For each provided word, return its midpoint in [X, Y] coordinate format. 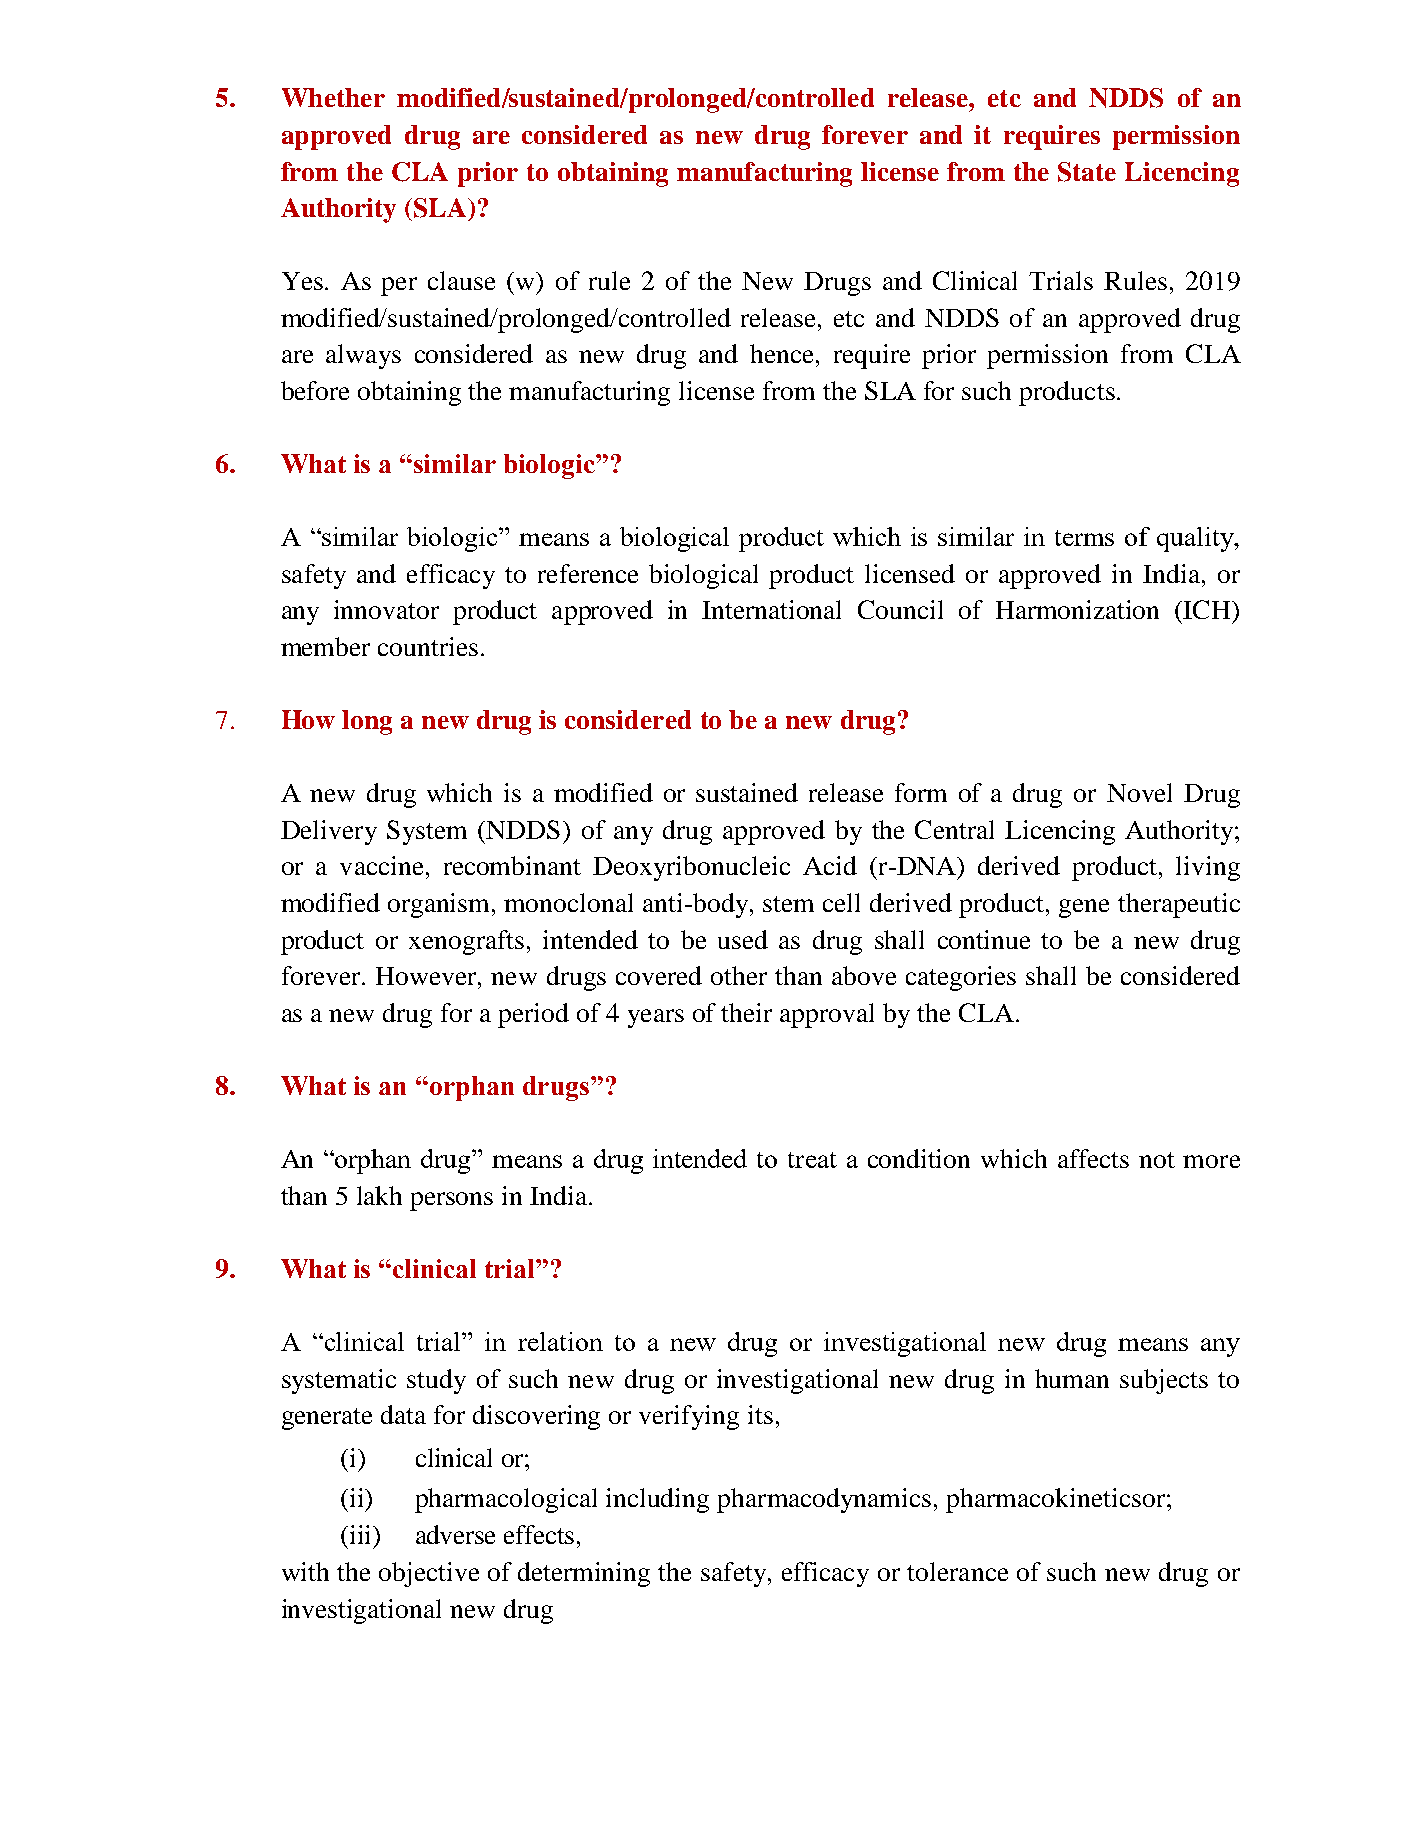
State [1087, 172]
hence [781, 353]
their [746, 1012]
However [427, 976]
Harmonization [1077, 609]
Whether [333, 97]
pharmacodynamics [824, 1500]
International [771, 609]
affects [1093, 1158]
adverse [455, 1534]
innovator [386, 609]
